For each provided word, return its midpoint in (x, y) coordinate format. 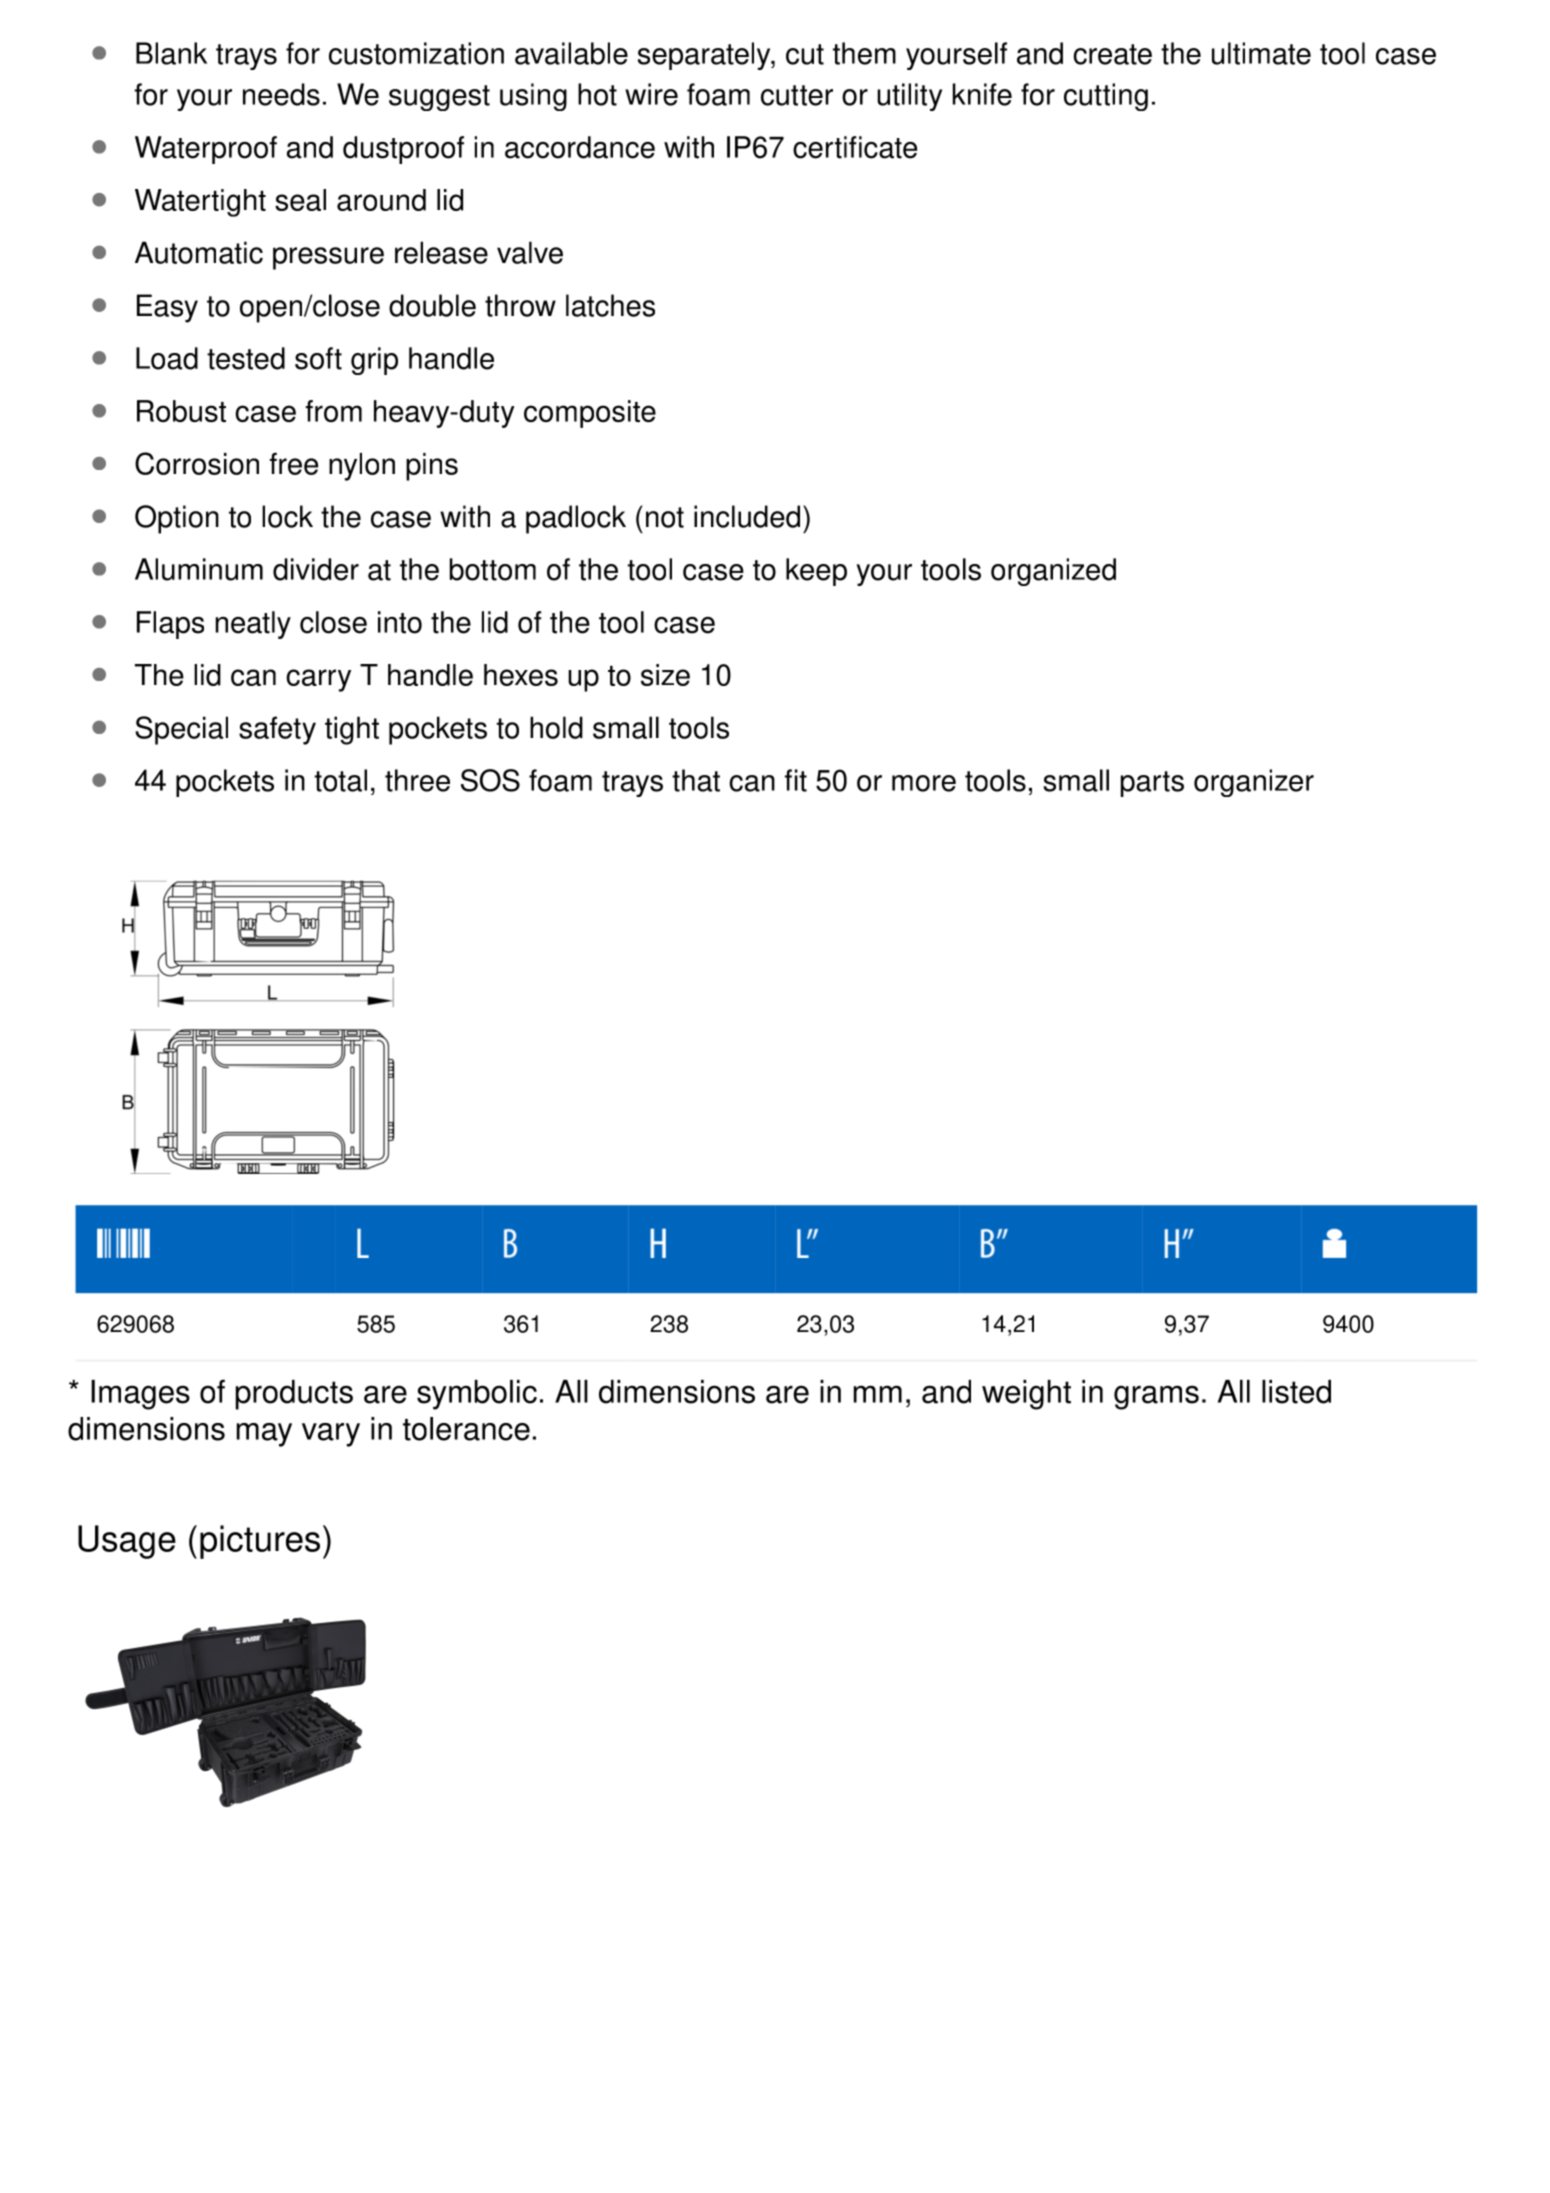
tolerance (466, 1429)
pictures (260, 1542)
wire (651, 94)
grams (1156, 1397)
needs (281, 94)
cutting (1106, 97)
